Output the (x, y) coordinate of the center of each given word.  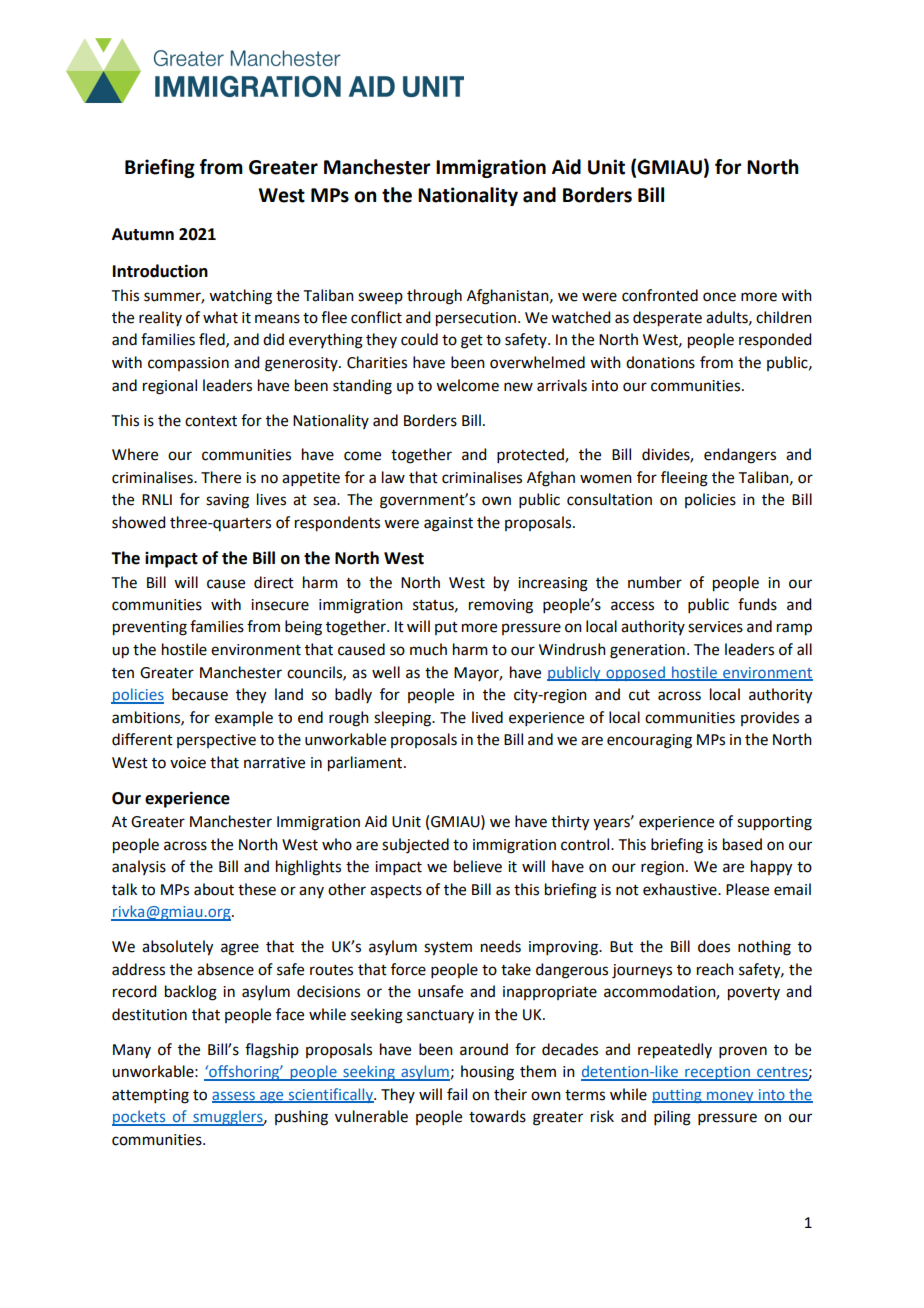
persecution (476, 319)
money (730, 1097)
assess (234, 1096)
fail (457, 1094)
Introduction (160, 271)
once (719, 297)
